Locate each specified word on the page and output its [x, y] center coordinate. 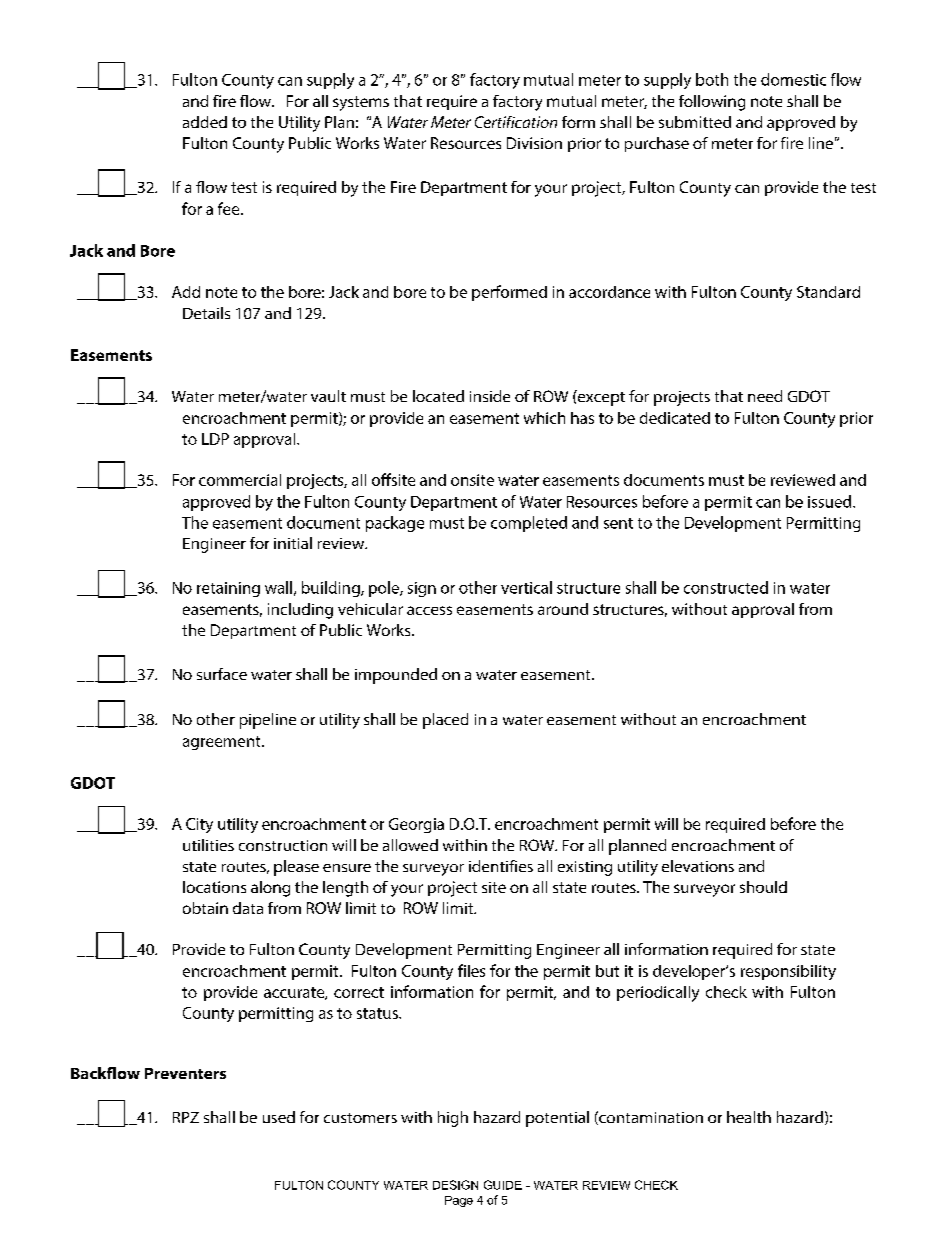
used [279, 1117]
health [749, 1117]
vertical [526, 587]
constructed [726, 587]
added [205, 122]
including [300, 611]
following [712, 103]
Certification [516, 122]
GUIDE [503, 1185]
